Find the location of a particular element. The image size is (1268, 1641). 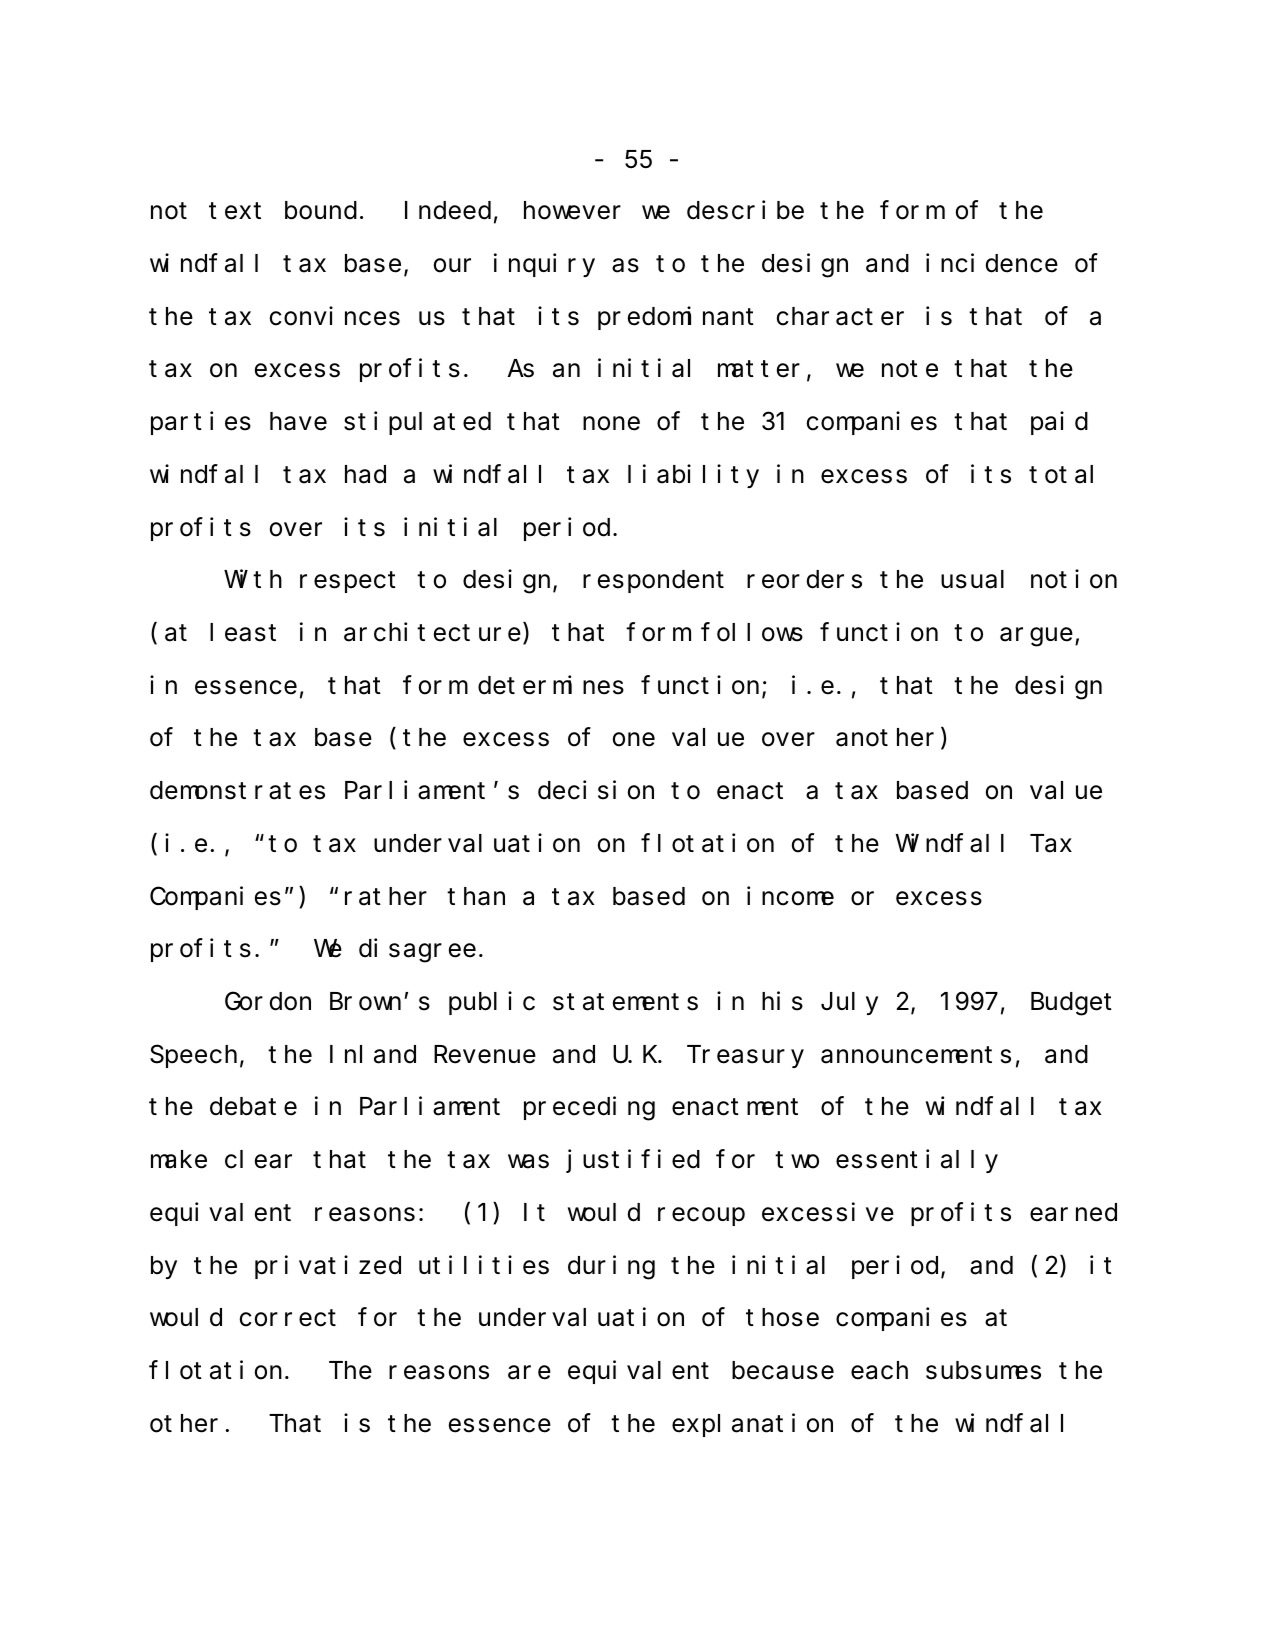

correct is located at coordinates (288, 1318).
